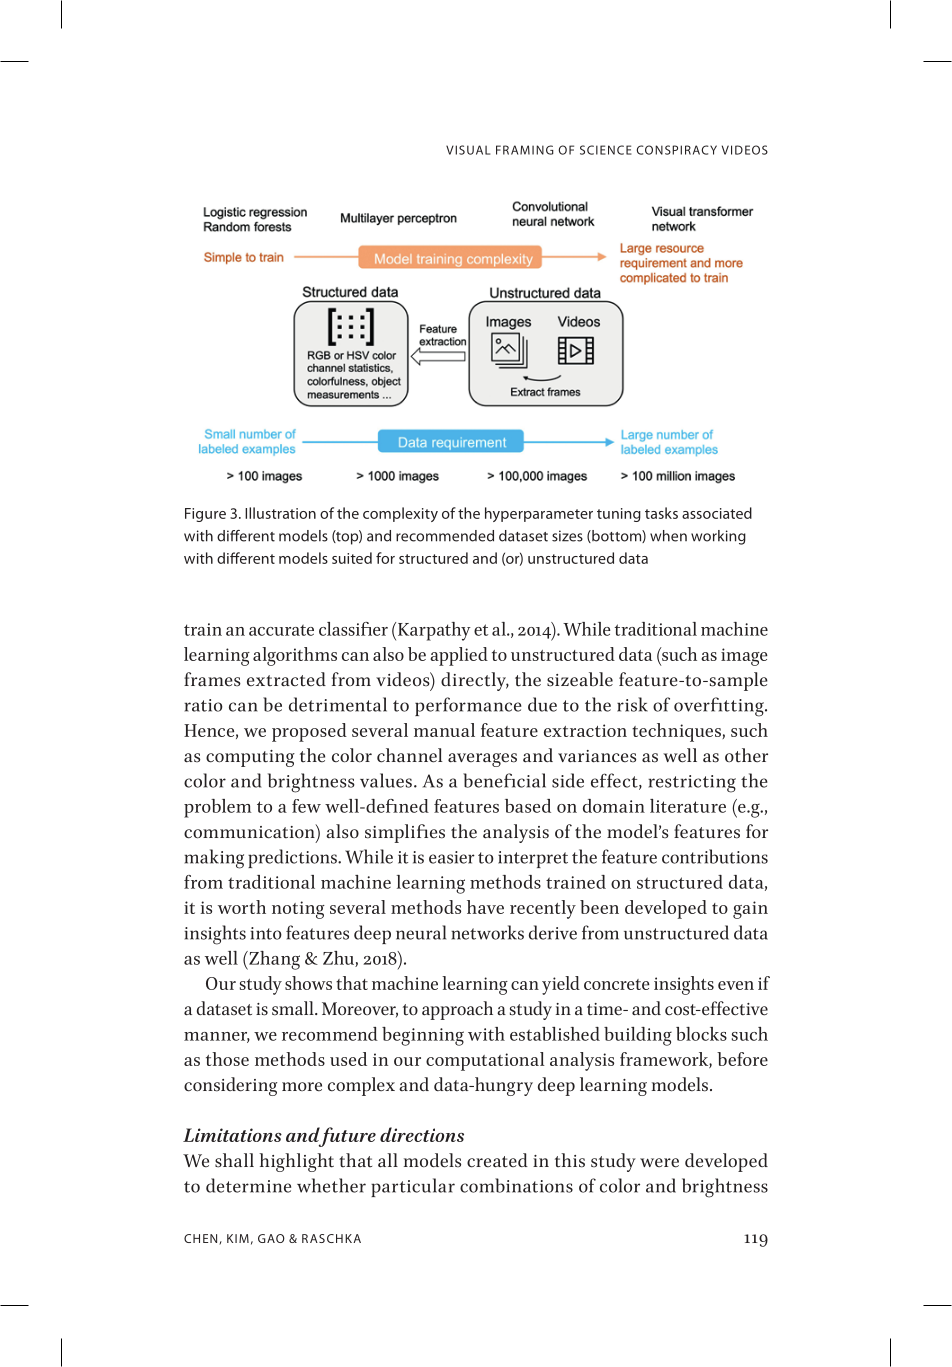 The height and width of the screenshot is (1367, 952). Describe the element at coordinates (475, 681) in the screenshot. I see `directly` at that location.
